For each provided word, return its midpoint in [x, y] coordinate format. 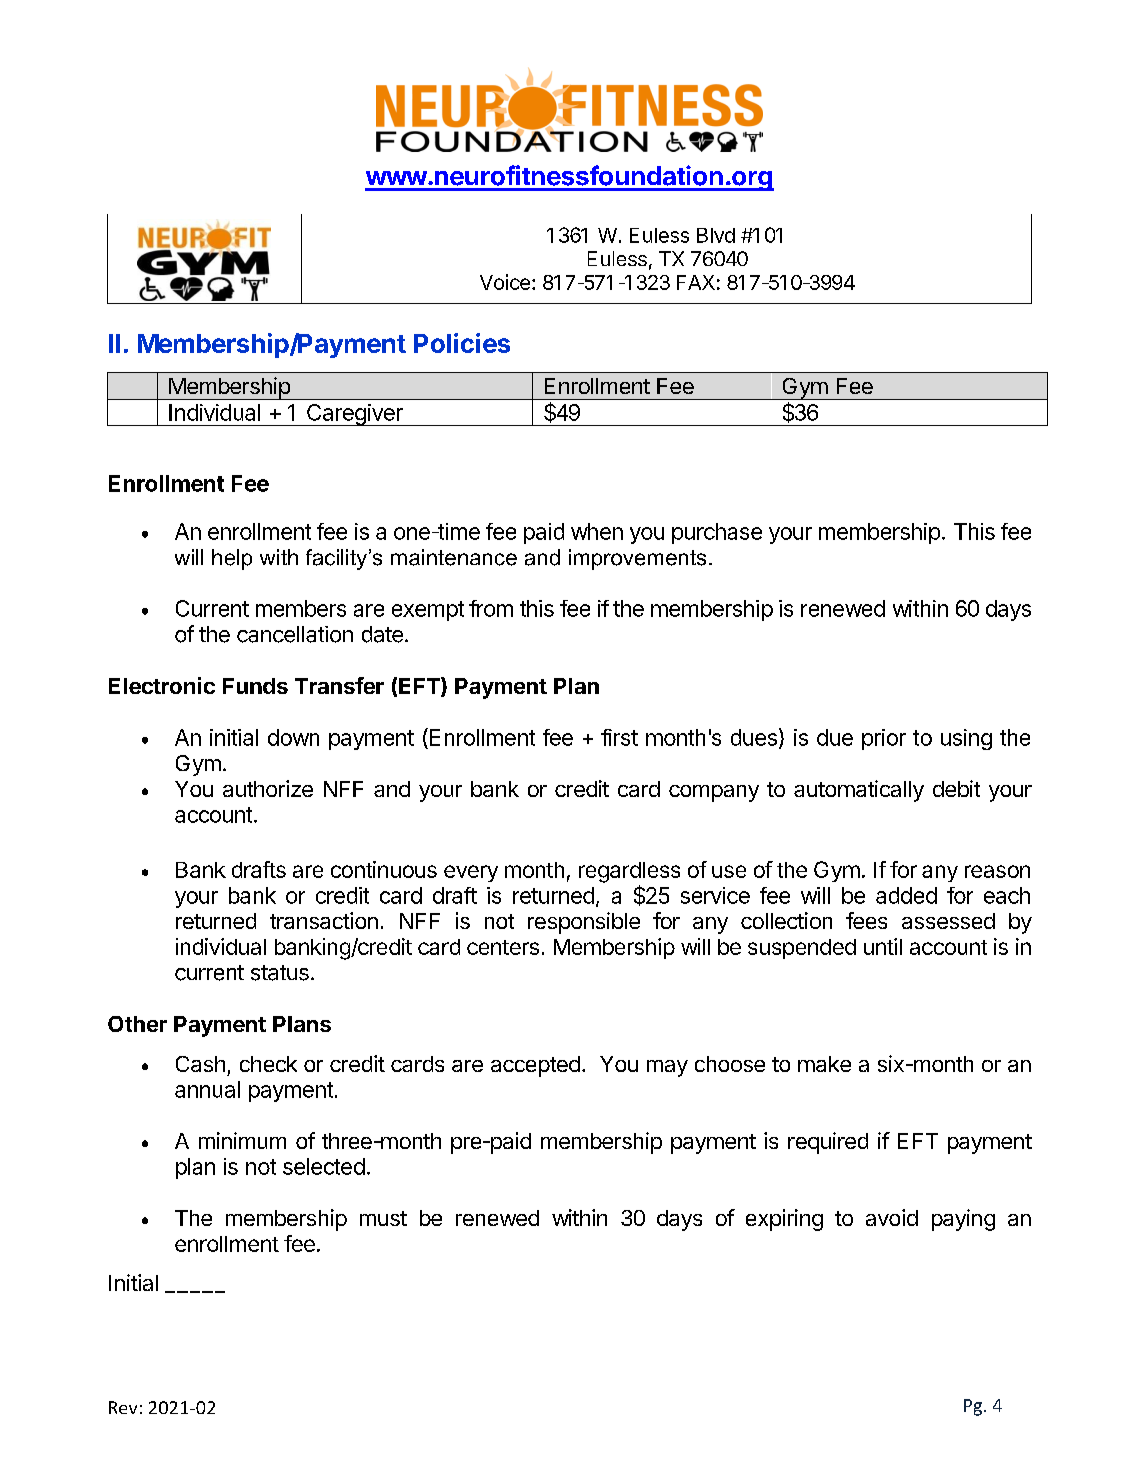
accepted [535, 1066]
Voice [505, 282]
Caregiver [355, 415]
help [232, 559]
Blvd [716, 235]
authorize [268, 788]
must [383, 1218]
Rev [123, 1407]
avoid [892, 1217]
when [597, 531]
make [824, 1064]
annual [207, 1089]
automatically [859, 791]
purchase [717, 533]
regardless [629, 872]
